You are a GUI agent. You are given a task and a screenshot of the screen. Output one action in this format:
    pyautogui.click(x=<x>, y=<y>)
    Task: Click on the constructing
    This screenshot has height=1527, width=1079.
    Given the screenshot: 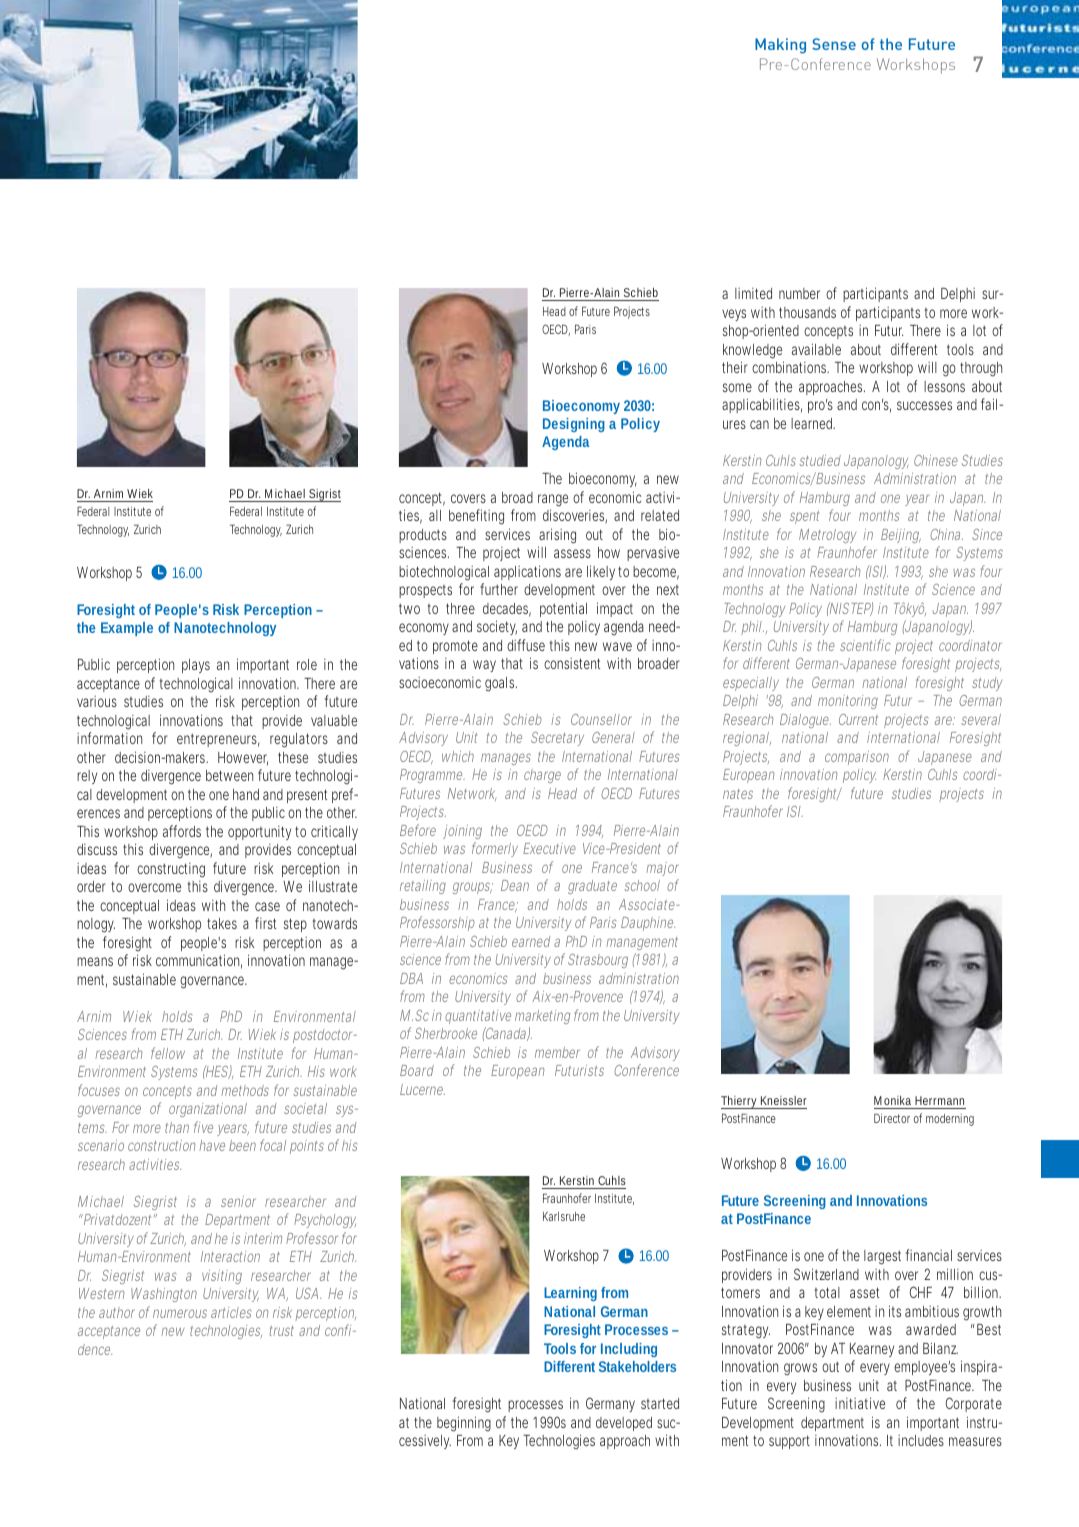 What is the action you would take?
    pyautogui.click(x=171, y=870)
